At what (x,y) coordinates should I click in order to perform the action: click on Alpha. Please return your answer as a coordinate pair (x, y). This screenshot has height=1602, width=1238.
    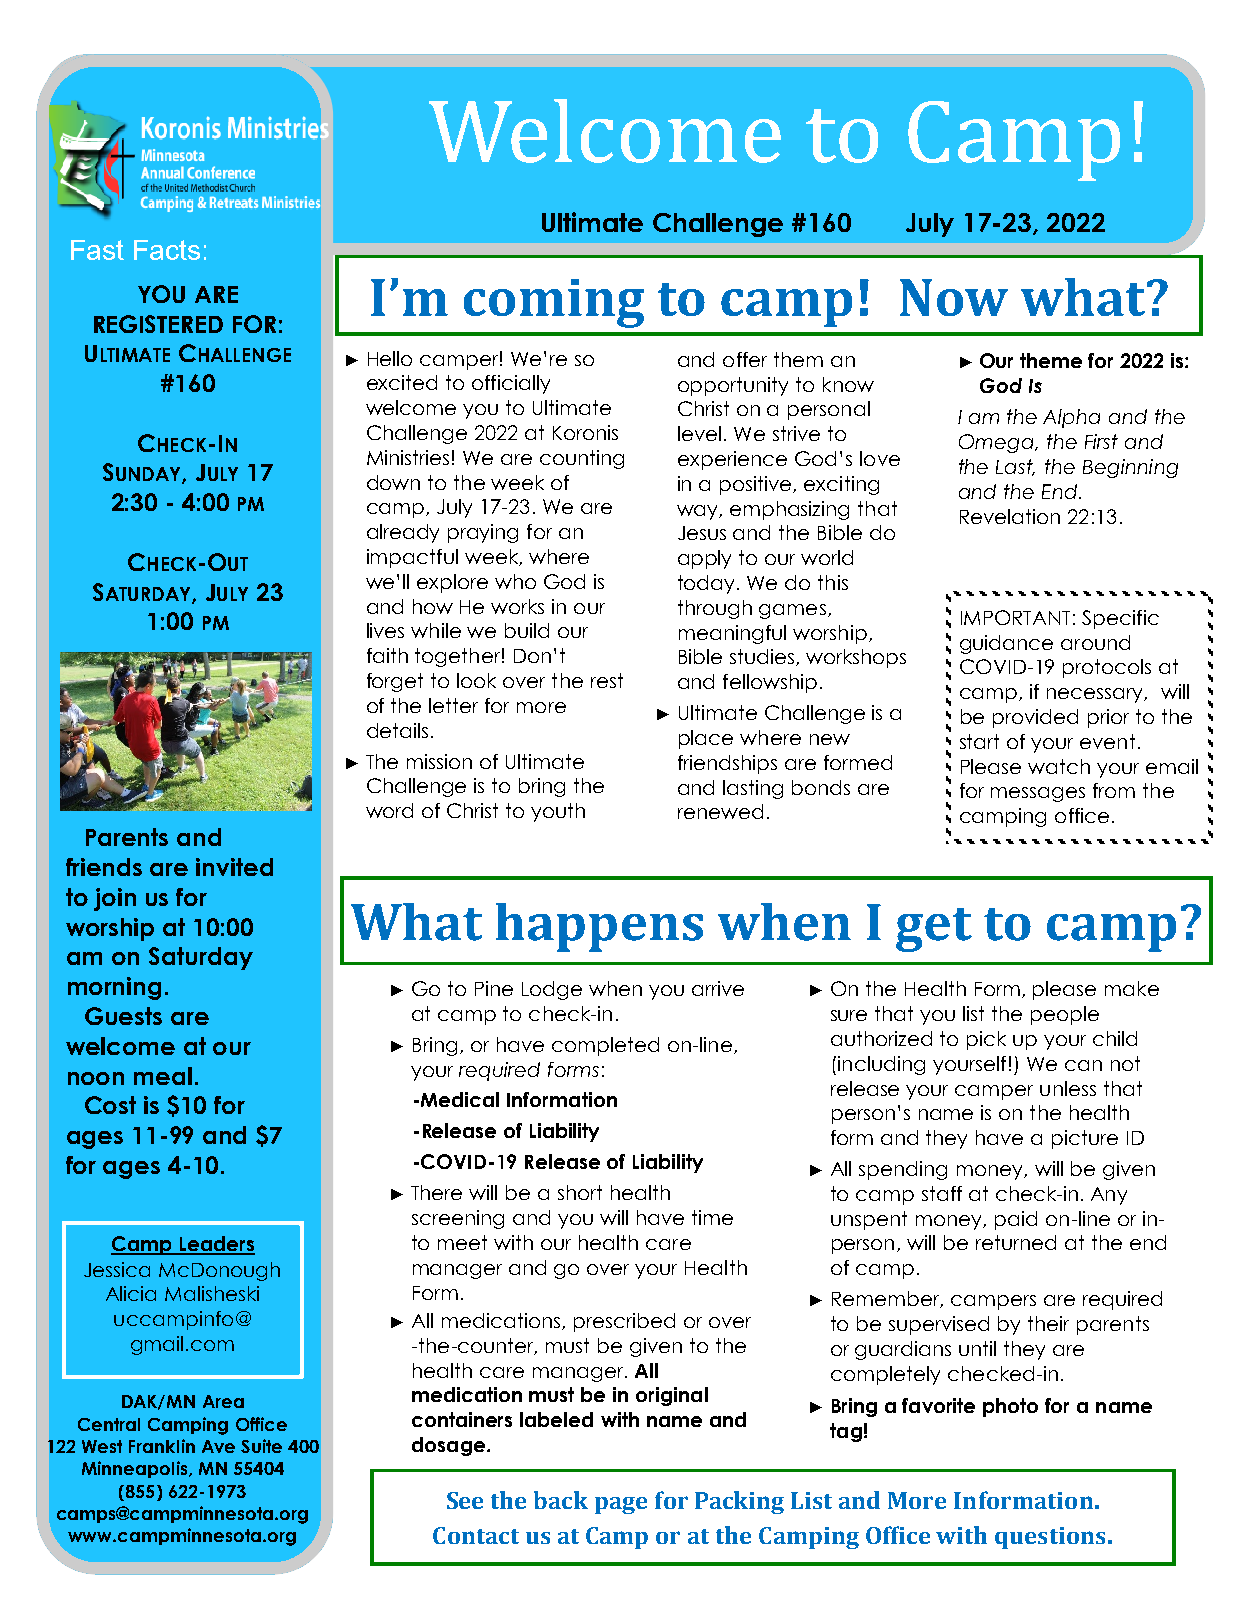
    Looking at the image, I should click on (1071, 418).
